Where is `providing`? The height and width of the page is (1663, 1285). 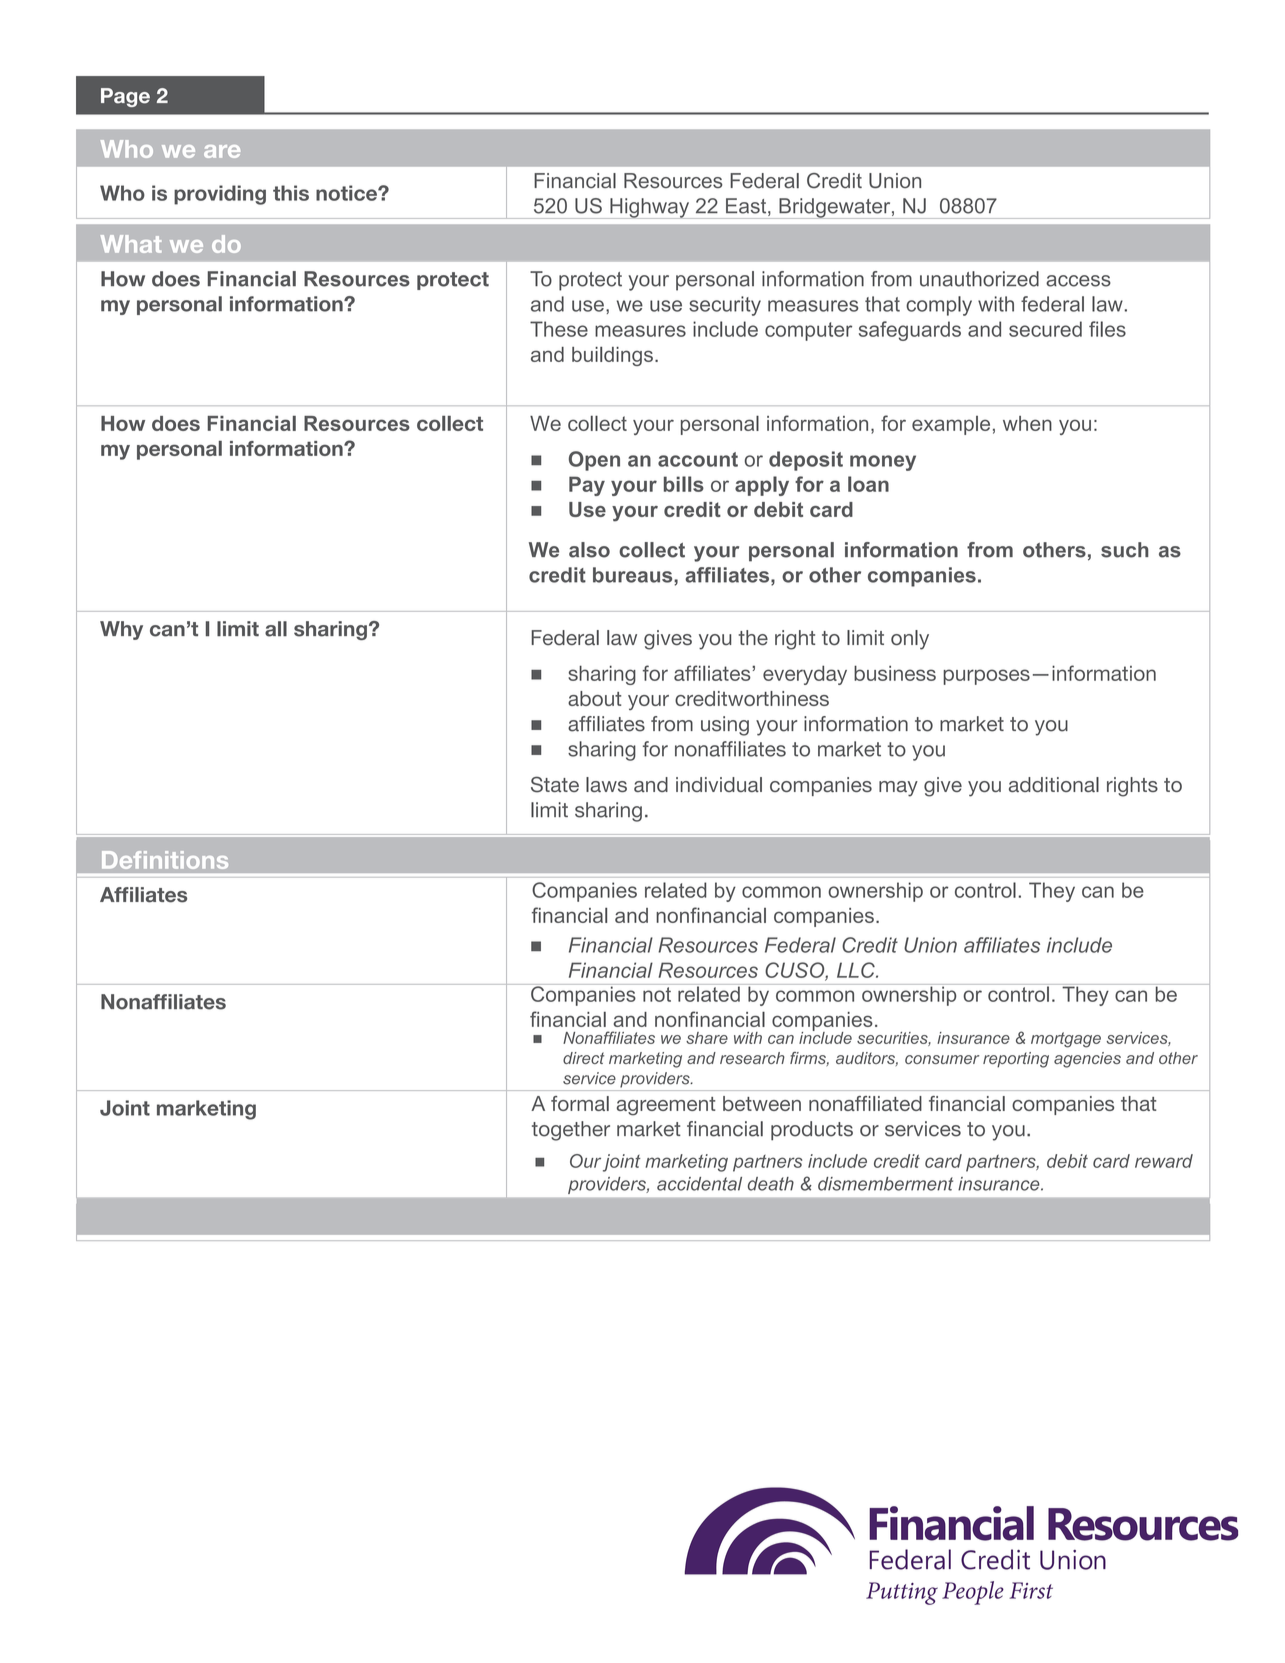
providing is located at coordinates (220, 195).
